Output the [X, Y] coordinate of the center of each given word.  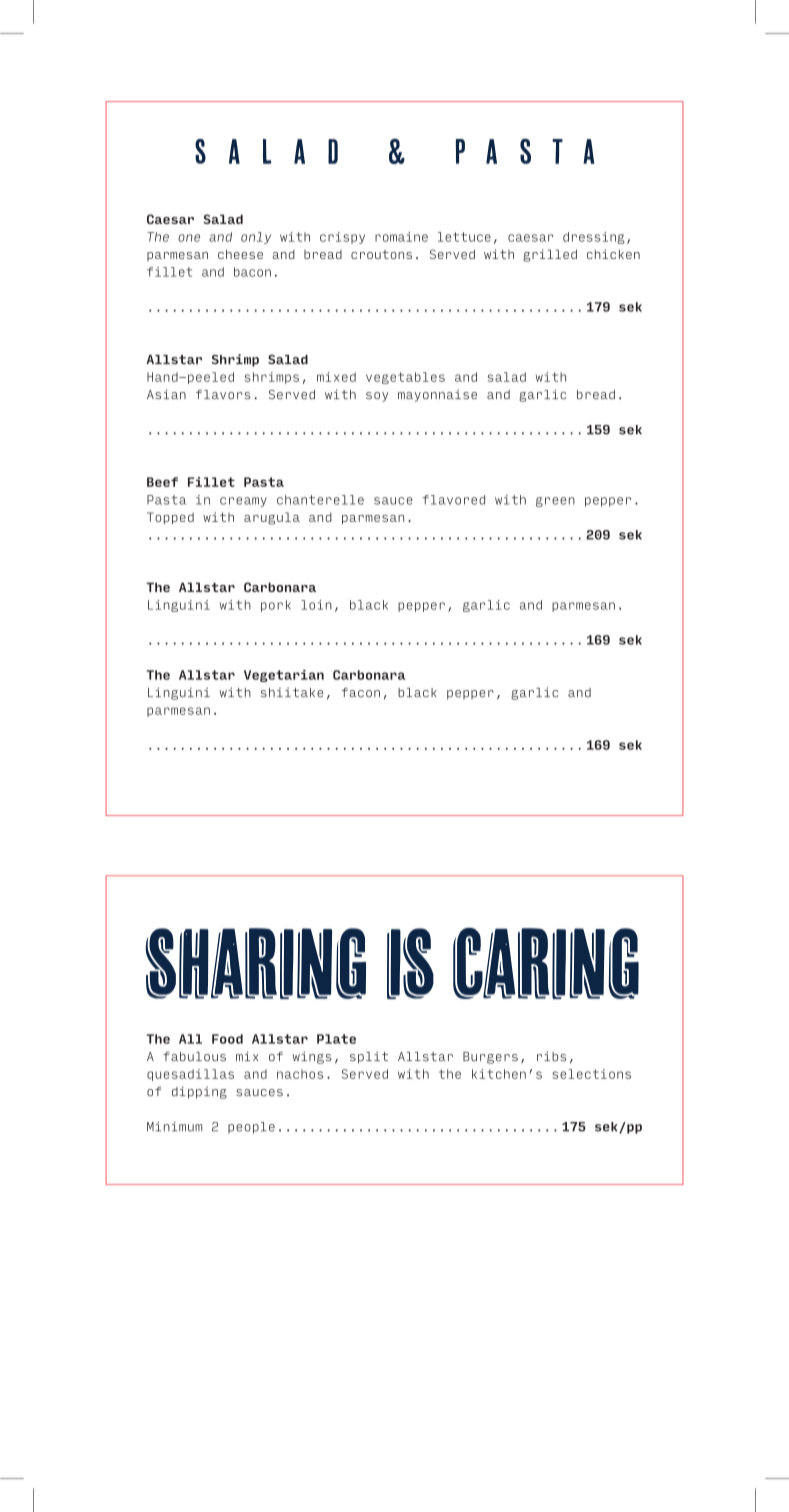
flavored [454, 500]
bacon [252, 272]
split [369, 1057]
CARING [546, 963]
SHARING [256, 963]
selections [591, 1074]
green [555, 502]
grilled [550, 255]
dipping [199, 1092]
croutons [381, 254]
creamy [243, 502]
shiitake [292, 692]
